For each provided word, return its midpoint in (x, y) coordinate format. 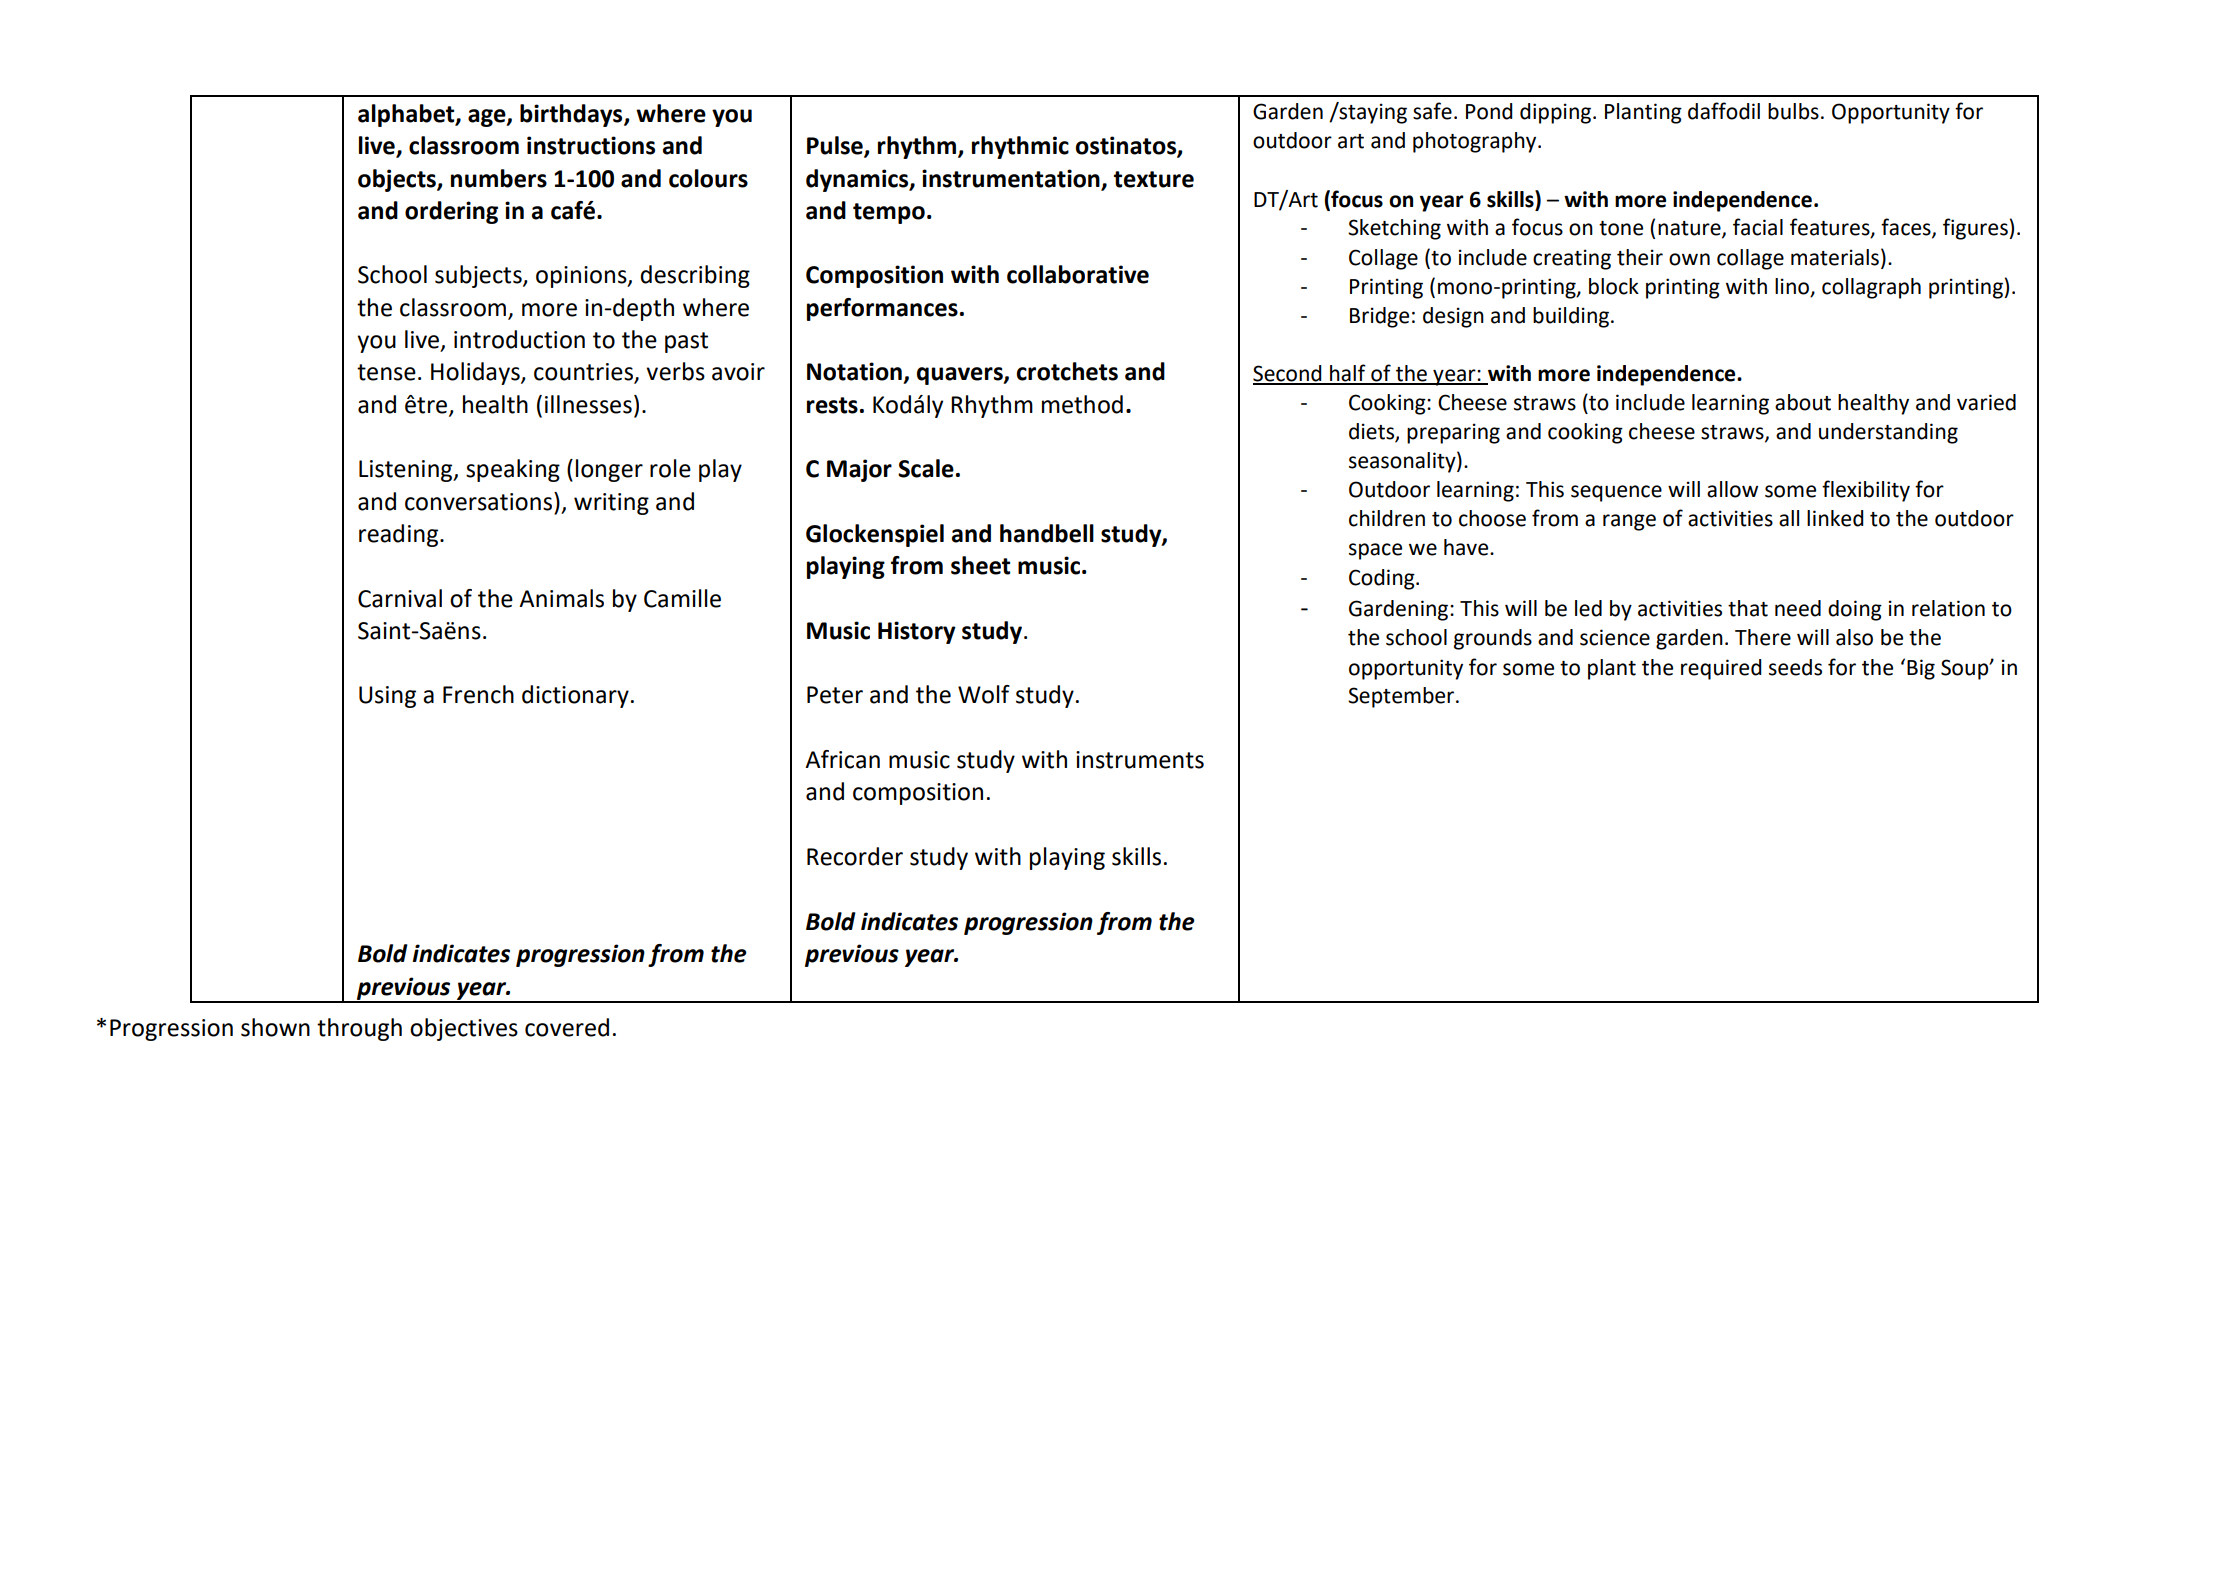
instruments (1140, 760)
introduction (519, 339)
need (1798, 608)
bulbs (1793, 111)
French (478, 694)
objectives (464, 1029)
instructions (591, 145)
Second (1288, 374)
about (1803, 402)
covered (567, 1027)
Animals (561, 598)
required (1721, 669)
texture (1154, 179)
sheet (981, 565)
